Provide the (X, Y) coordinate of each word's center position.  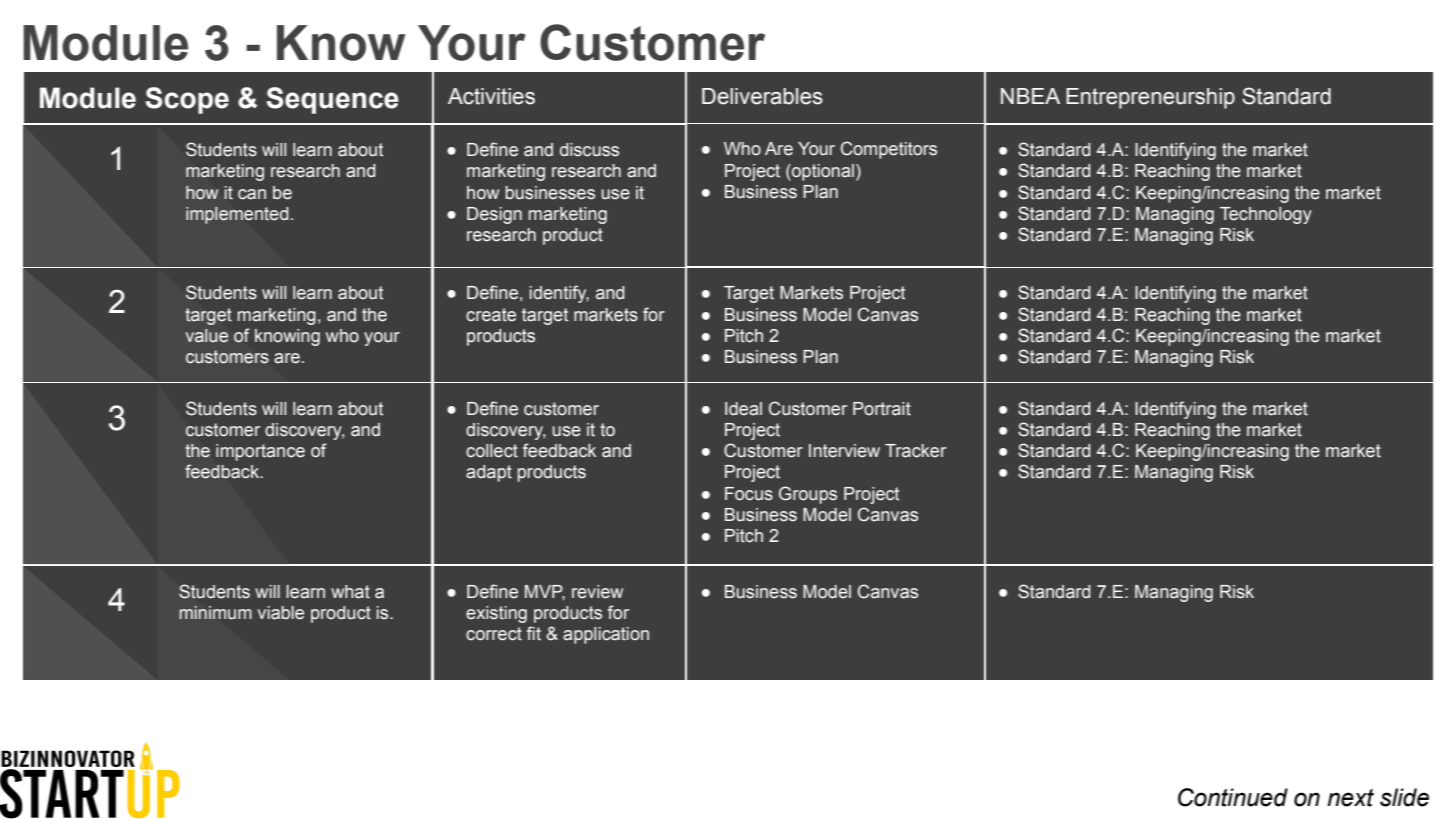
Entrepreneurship (1150, 98)
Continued (1233, 797)
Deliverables (762, 96)
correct (494, 634)
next (1350, 798)
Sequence (333, 100)
